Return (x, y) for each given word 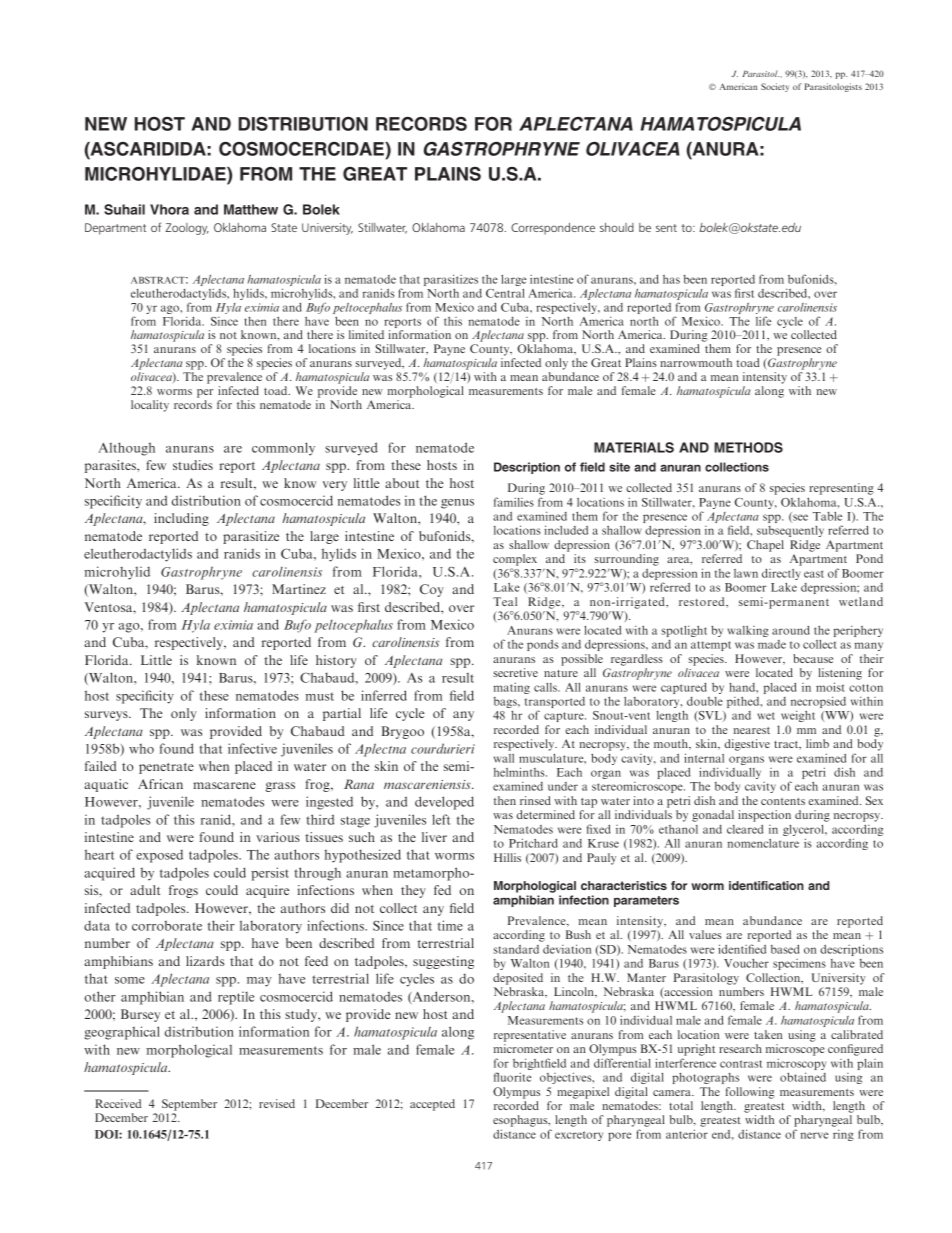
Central (505, 293)
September (189, 1105)
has (671, 279)
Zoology (187, 229)
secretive (515, 672)
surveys (107, 716)
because (813, 658)
